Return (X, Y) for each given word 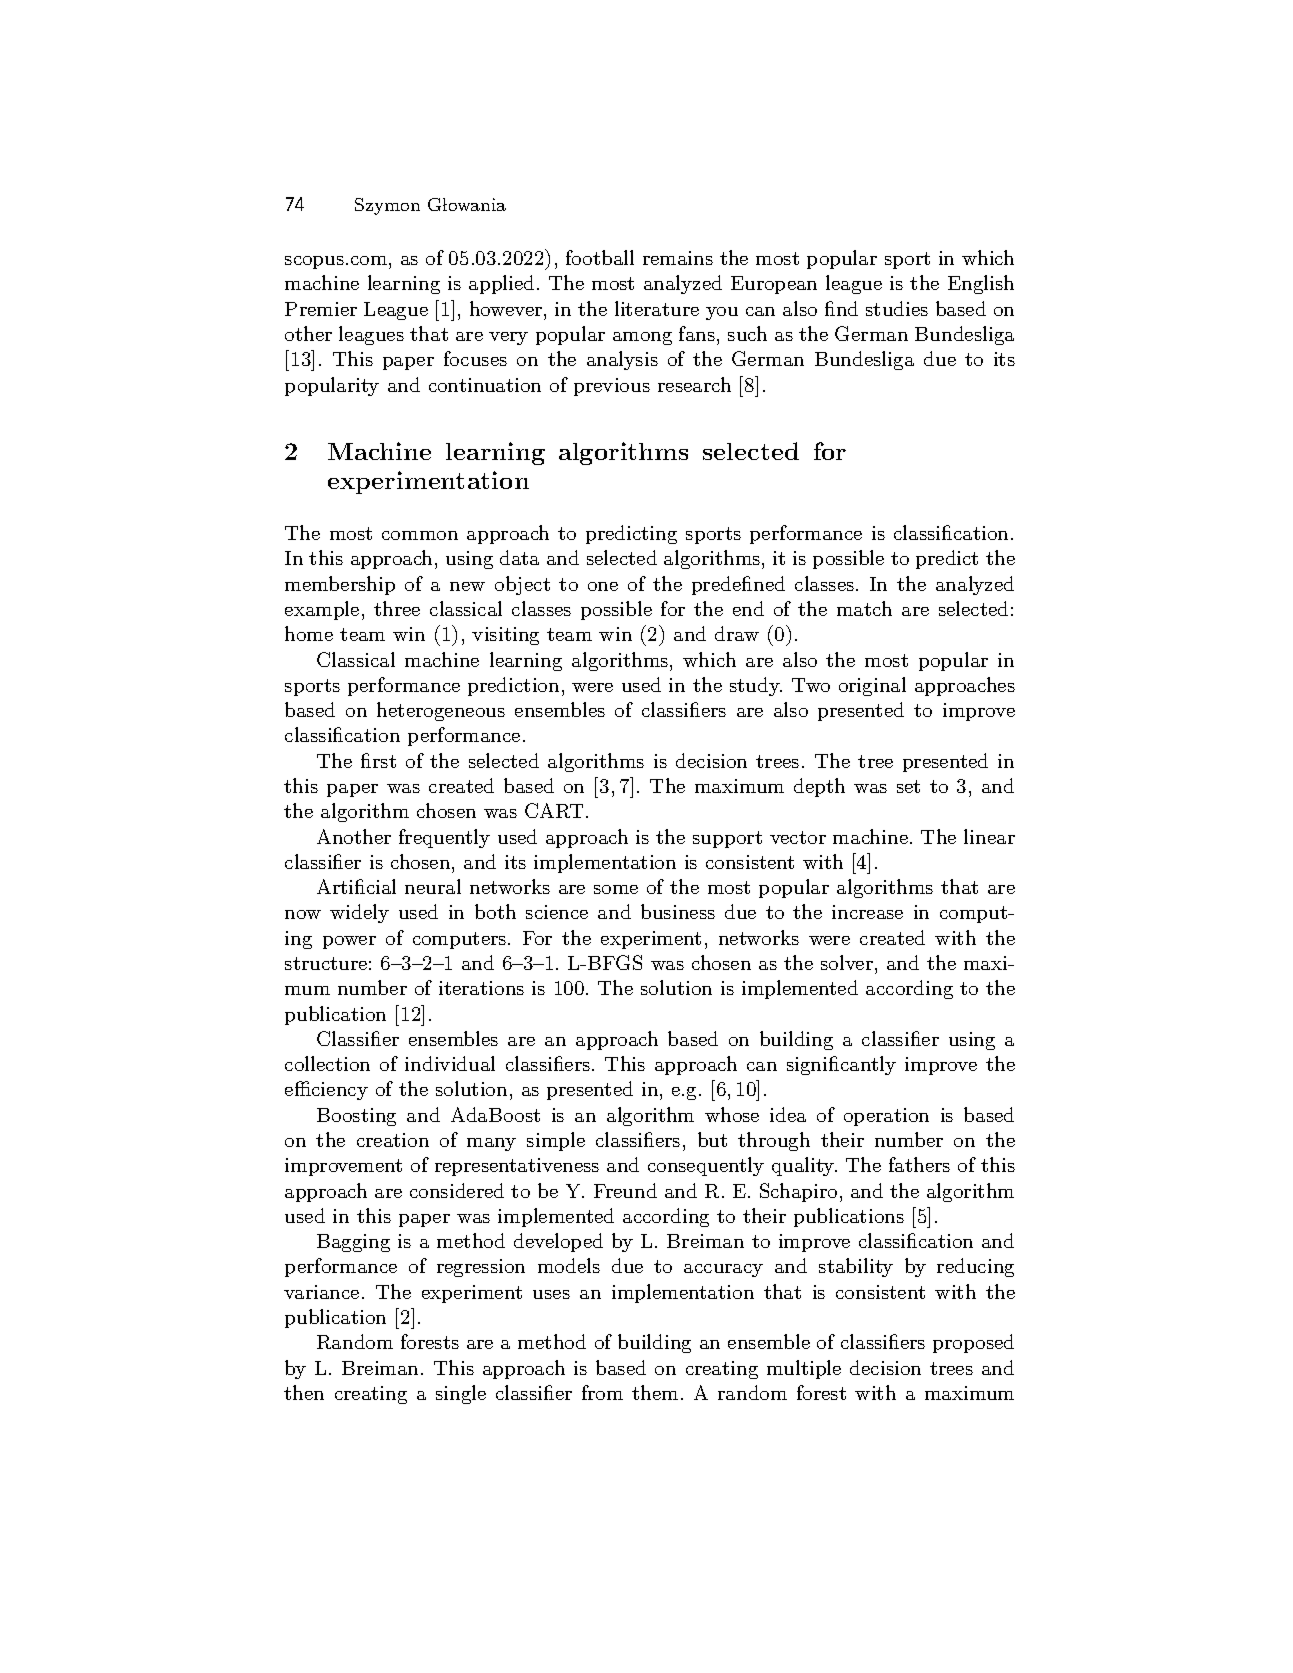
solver (847, 962)
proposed (973, 1343)
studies (897, 308)
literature (657, 308)
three (397, 608)
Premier (321, 309)
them (655, 1392)
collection (327, 1063)
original (872, 686)
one (603, 586)
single (461, 1394)
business (678, 911)
